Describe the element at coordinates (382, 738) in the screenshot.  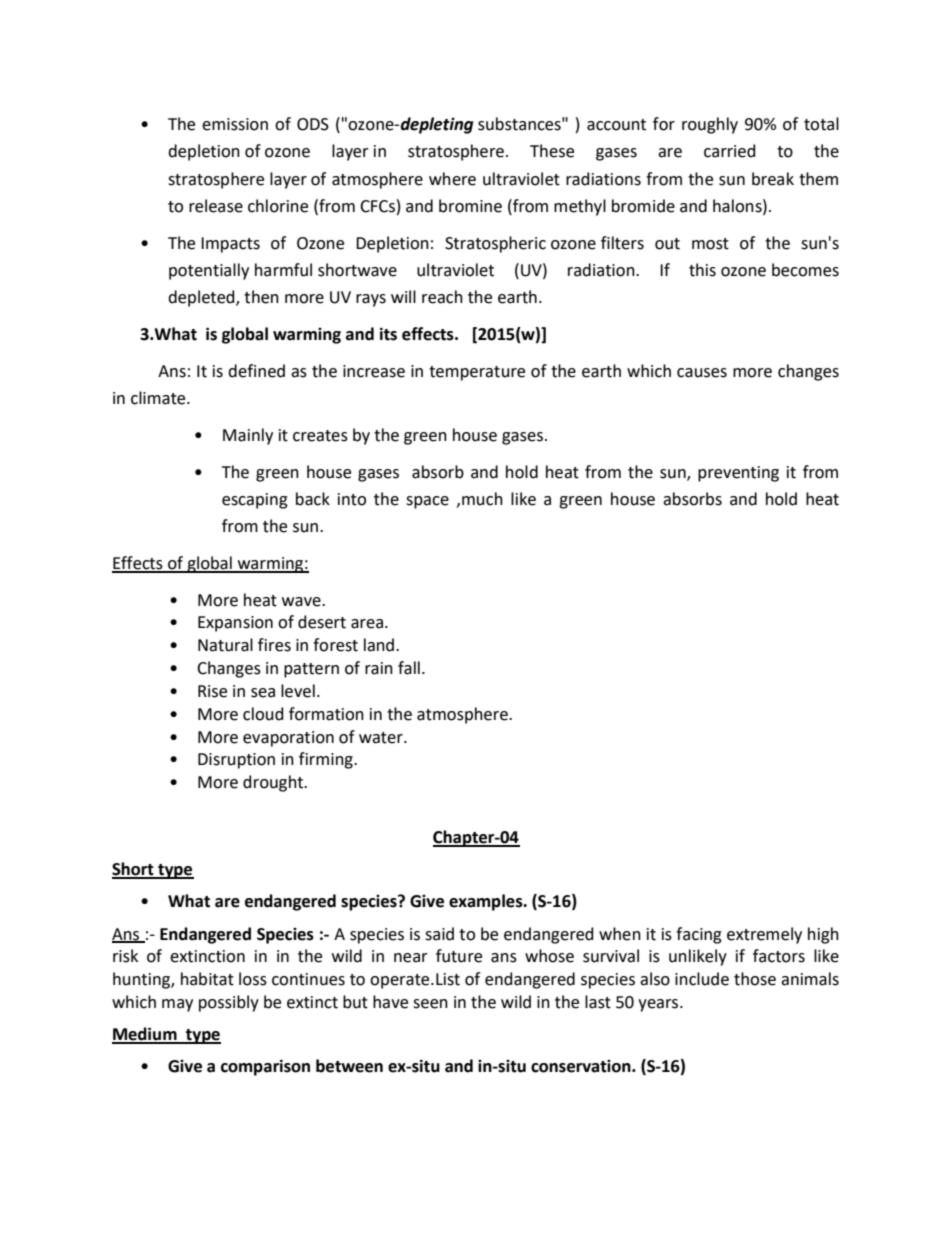
I see `water` at that location.
